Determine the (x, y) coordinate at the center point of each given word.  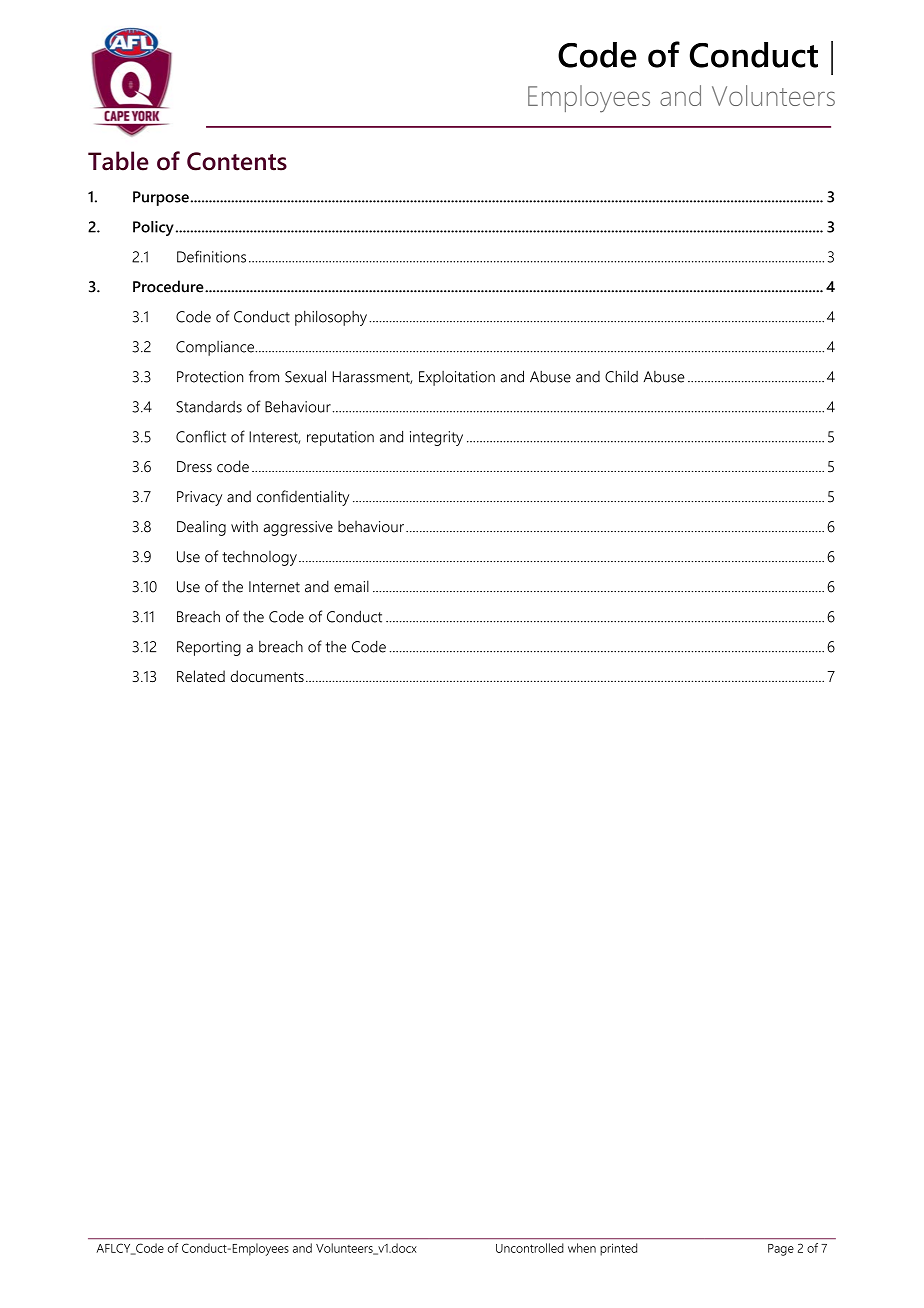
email (351, 586)
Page (781, 1250)
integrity (436, 438)
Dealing (201, 528)
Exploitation (457, 378)
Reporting (209, 648)
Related (201, 676)
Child (621, 376)
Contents (237, 161)
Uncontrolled (530, 1248)
